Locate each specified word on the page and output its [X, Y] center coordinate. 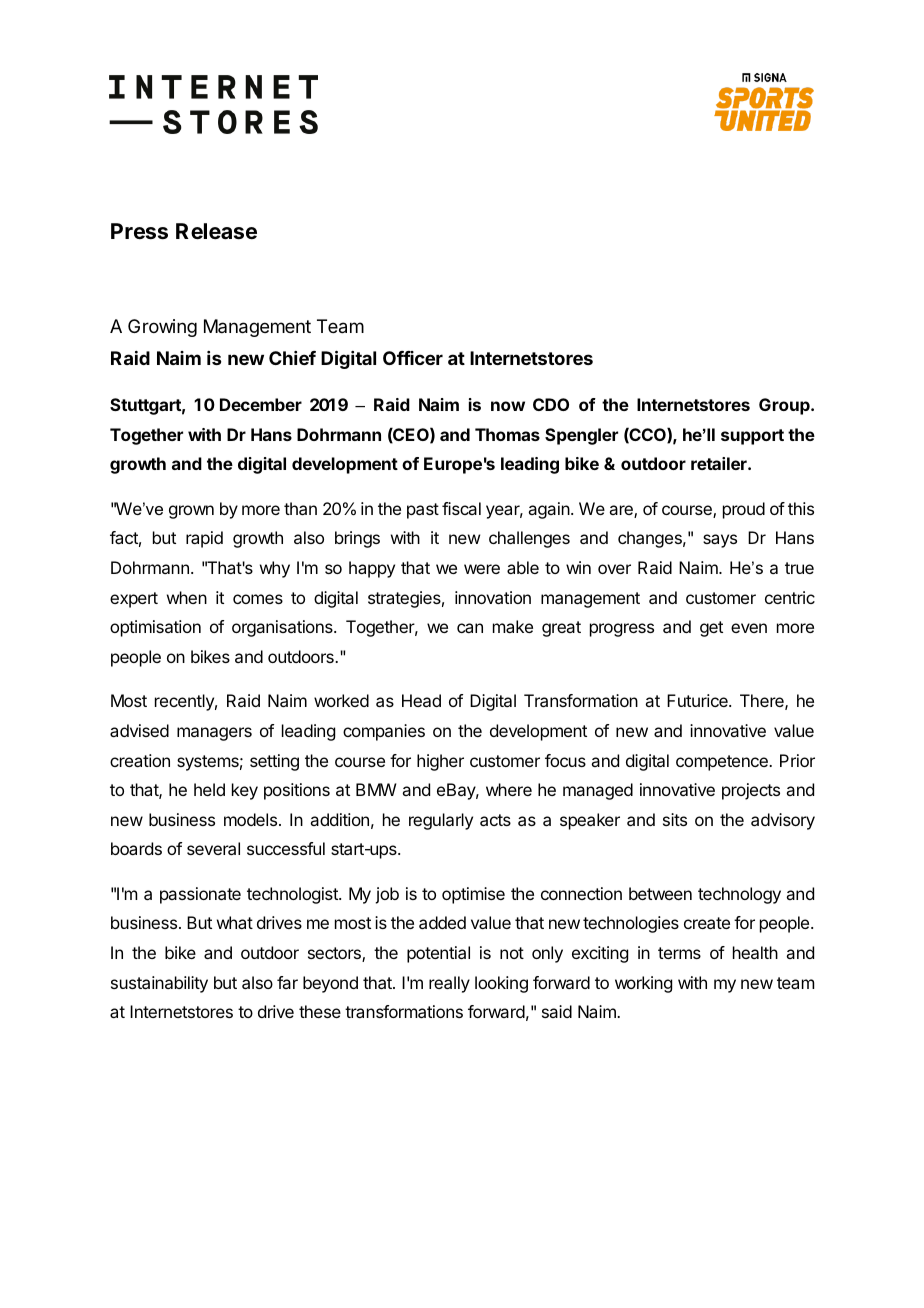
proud [744, 510]
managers [214, 734]
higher [440, 762]
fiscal [461, 508]
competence [723, 763]
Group [785, 406]
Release [216, 231]
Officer [413, 358]
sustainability [159, 984]
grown [191, 512]
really [449, 984]
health [755, 952]
